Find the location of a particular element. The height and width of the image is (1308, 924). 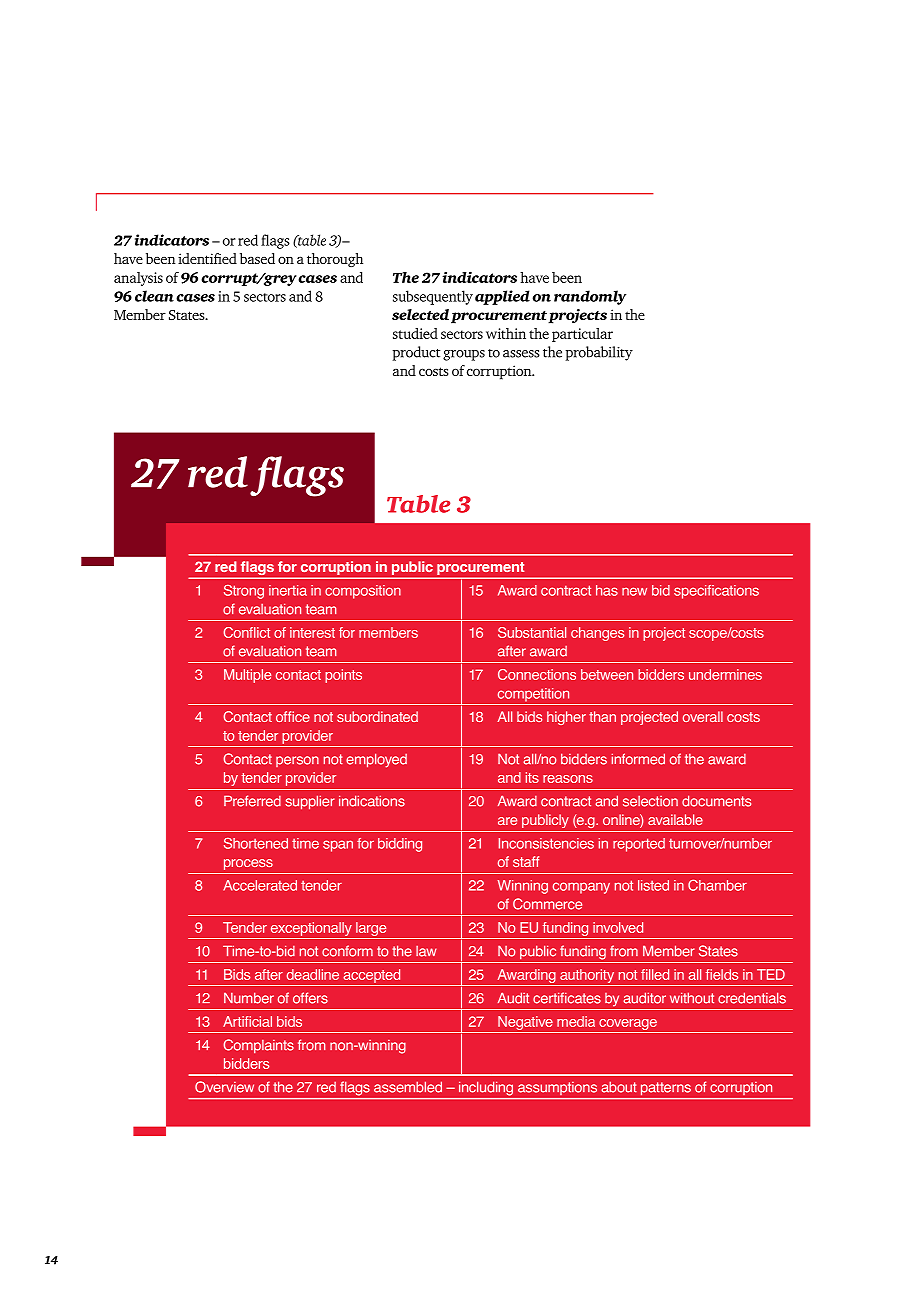

Overview is located at coordinates (224, 1087).
